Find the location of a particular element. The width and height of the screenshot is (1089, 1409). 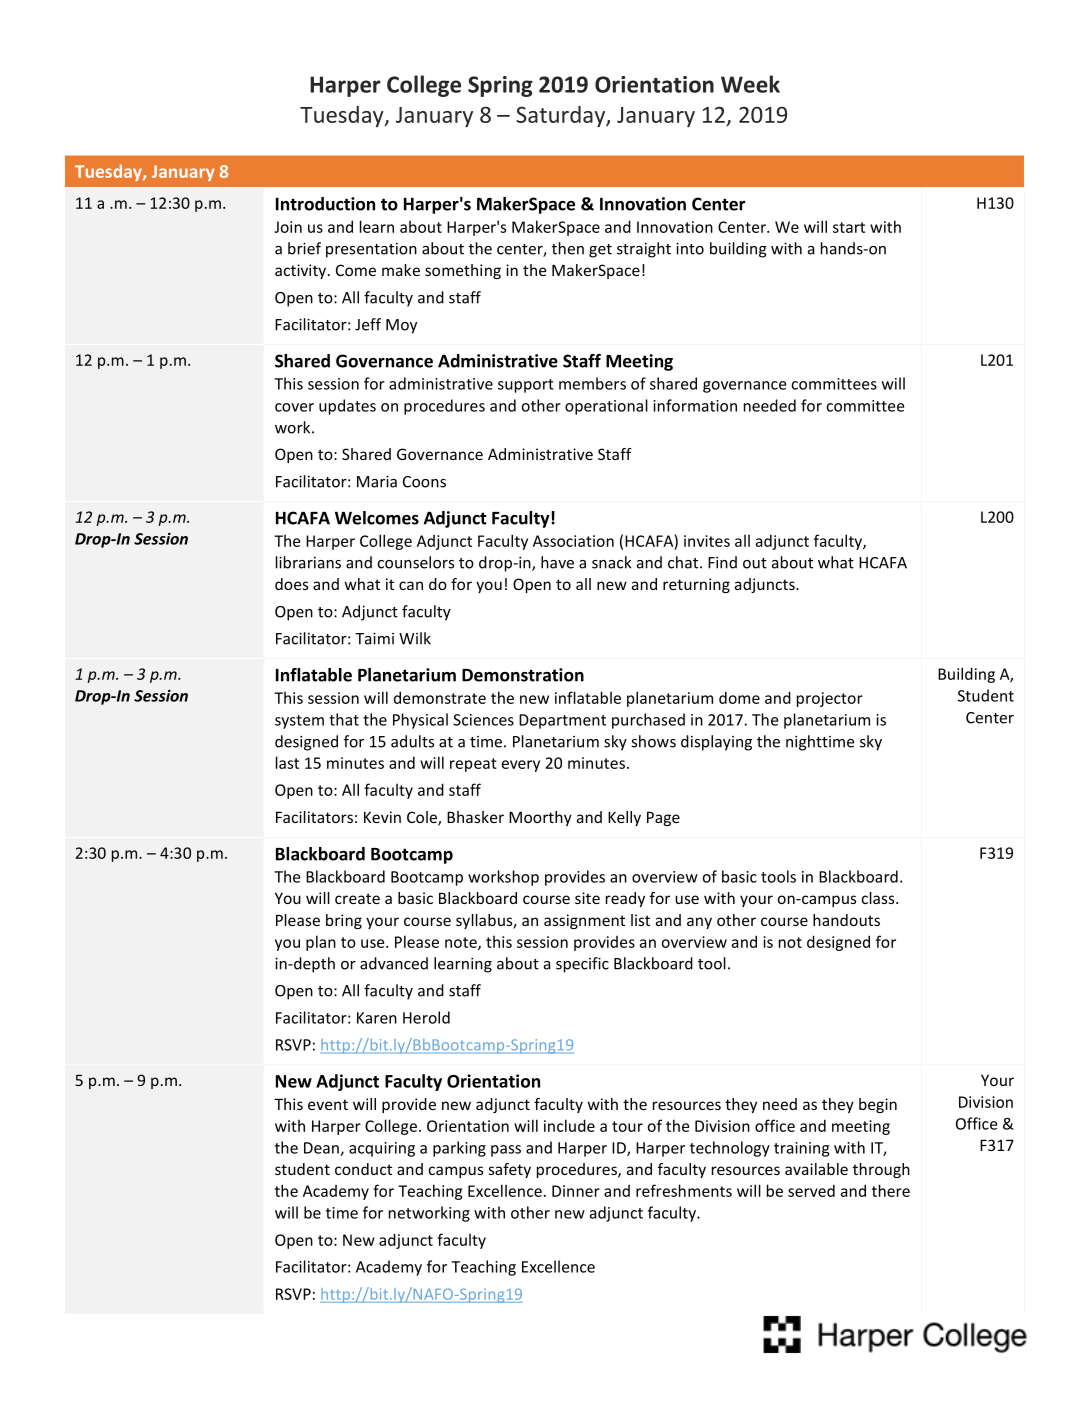

then is located at coordinates (568, 248).
